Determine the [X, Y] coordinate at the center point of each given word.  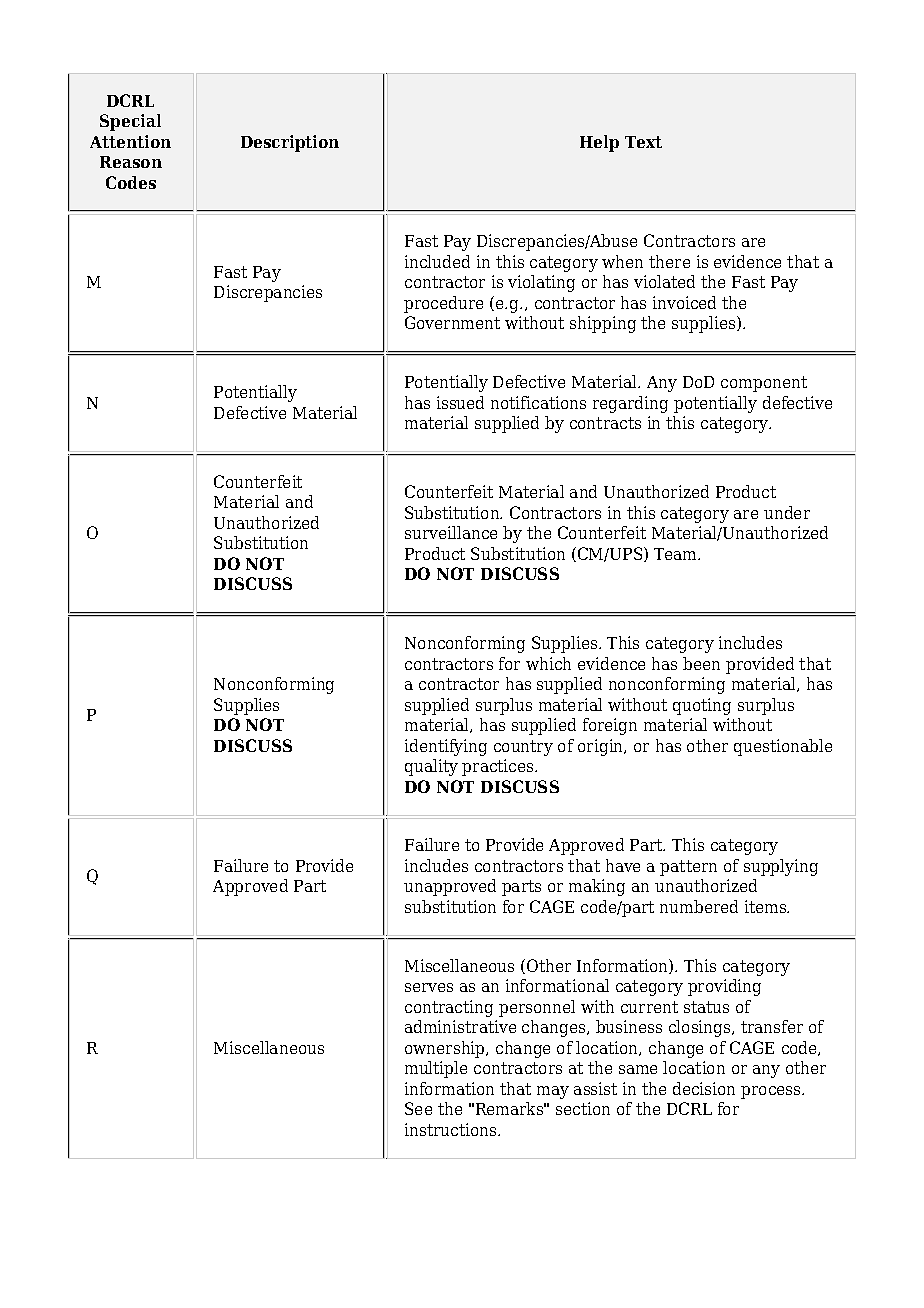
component [764, 384]
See [418, 1108]
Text [643, 142]
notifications [538, 402]
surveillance [451, 532]
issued [460, 402]
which [548, 663]
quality [431, 767]
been [701, 663]
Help [599, 143]
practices [499, 767]
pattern [688, 868]
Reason [131, 162]
